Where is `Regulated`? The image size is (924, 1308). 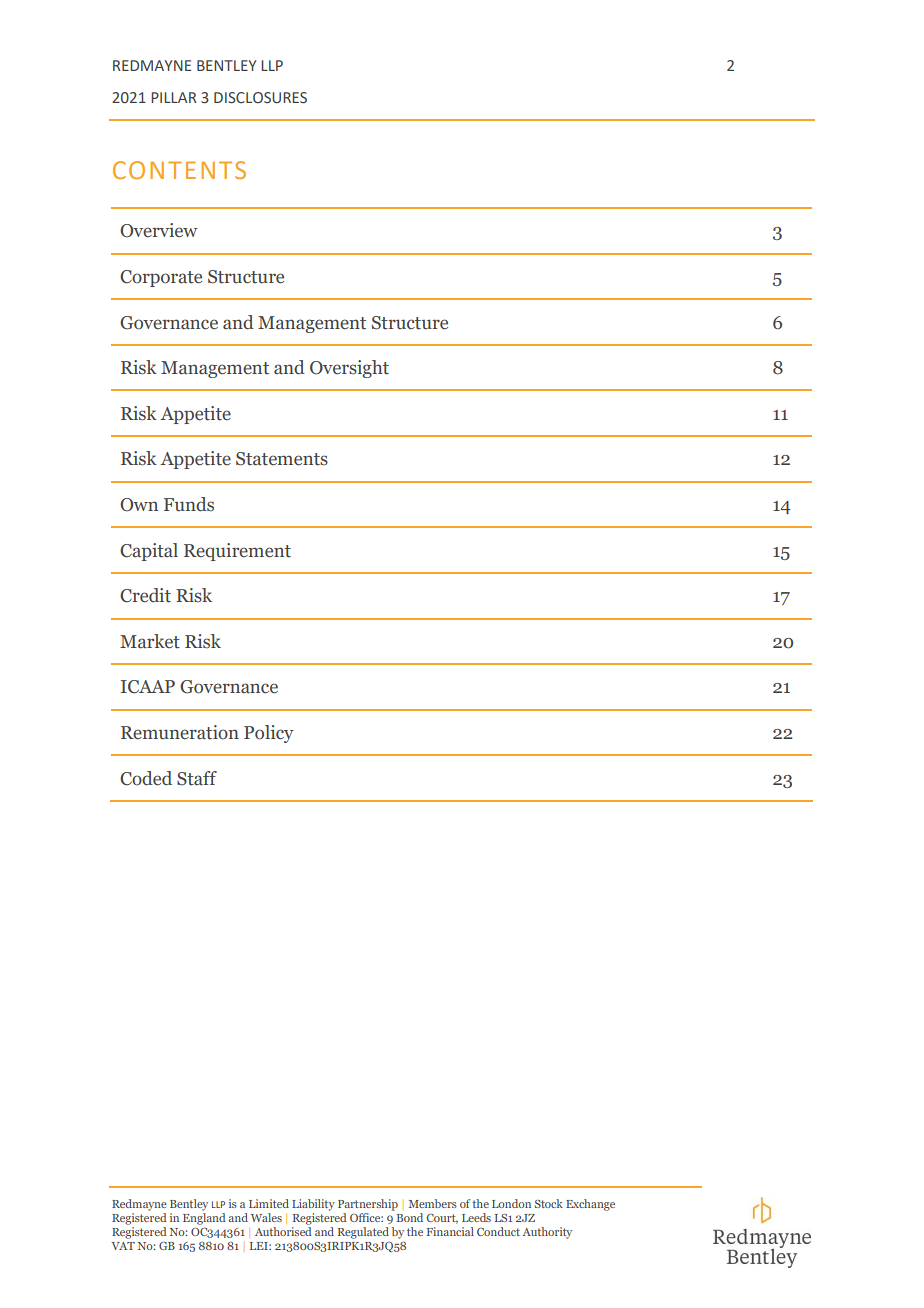 Regulated is located at coordinates (363, 1233).
